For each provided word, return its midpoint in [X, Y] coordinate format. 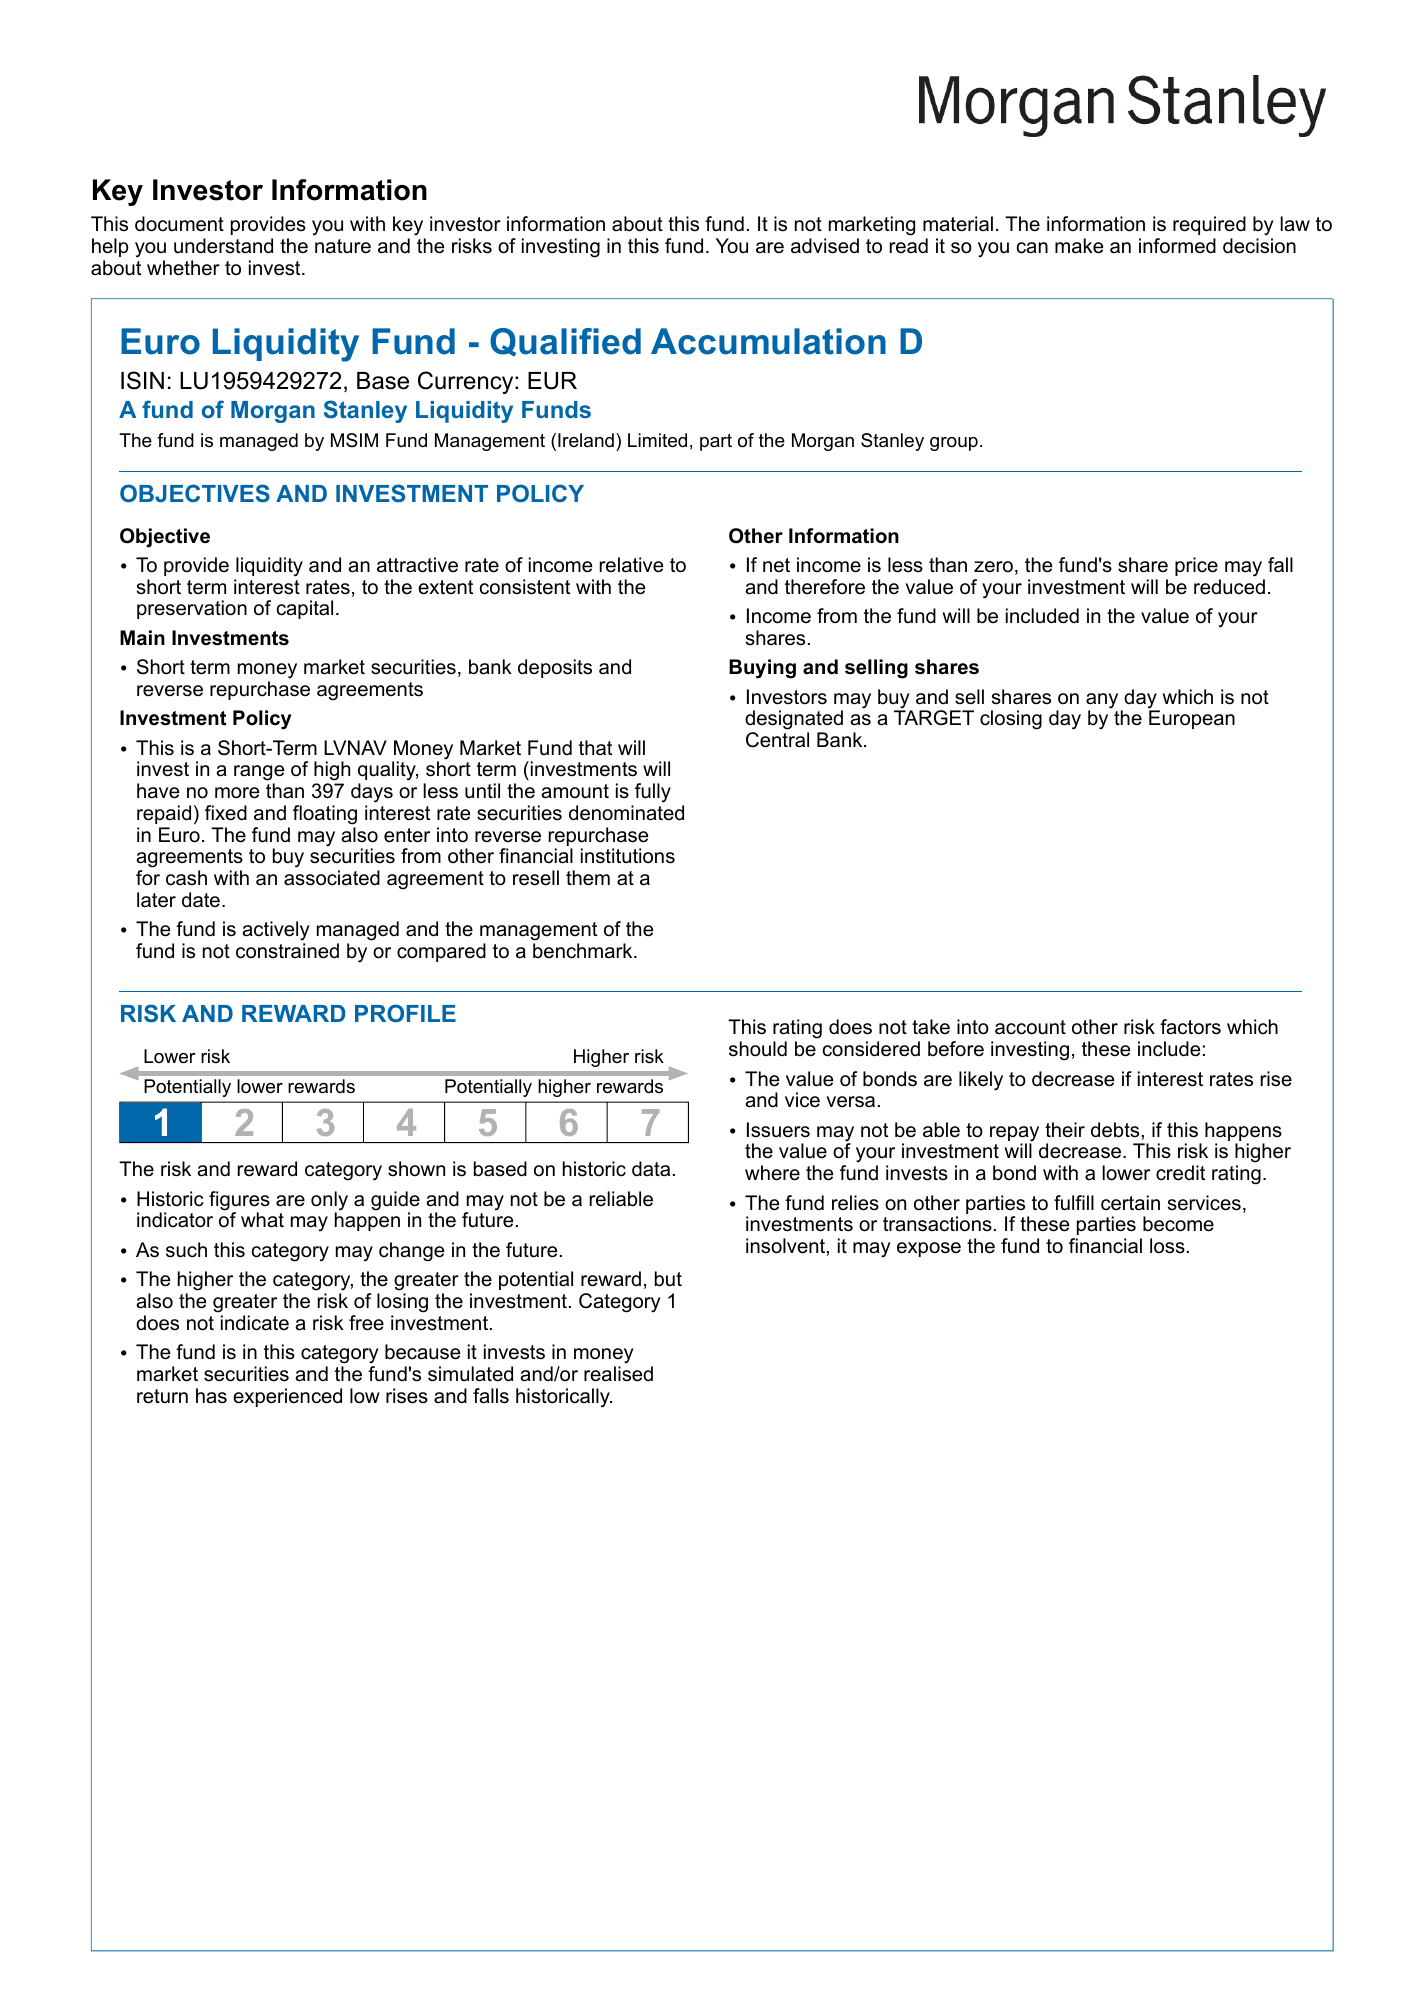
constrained [287, 951]
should [758, 1049]
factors [1190, 1027]
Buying [762, 669]
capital [305, 609]
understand [223, 246]
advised [825, 246]
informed [1177, 246]
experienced [287, 1397]
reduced [1229, 587]
